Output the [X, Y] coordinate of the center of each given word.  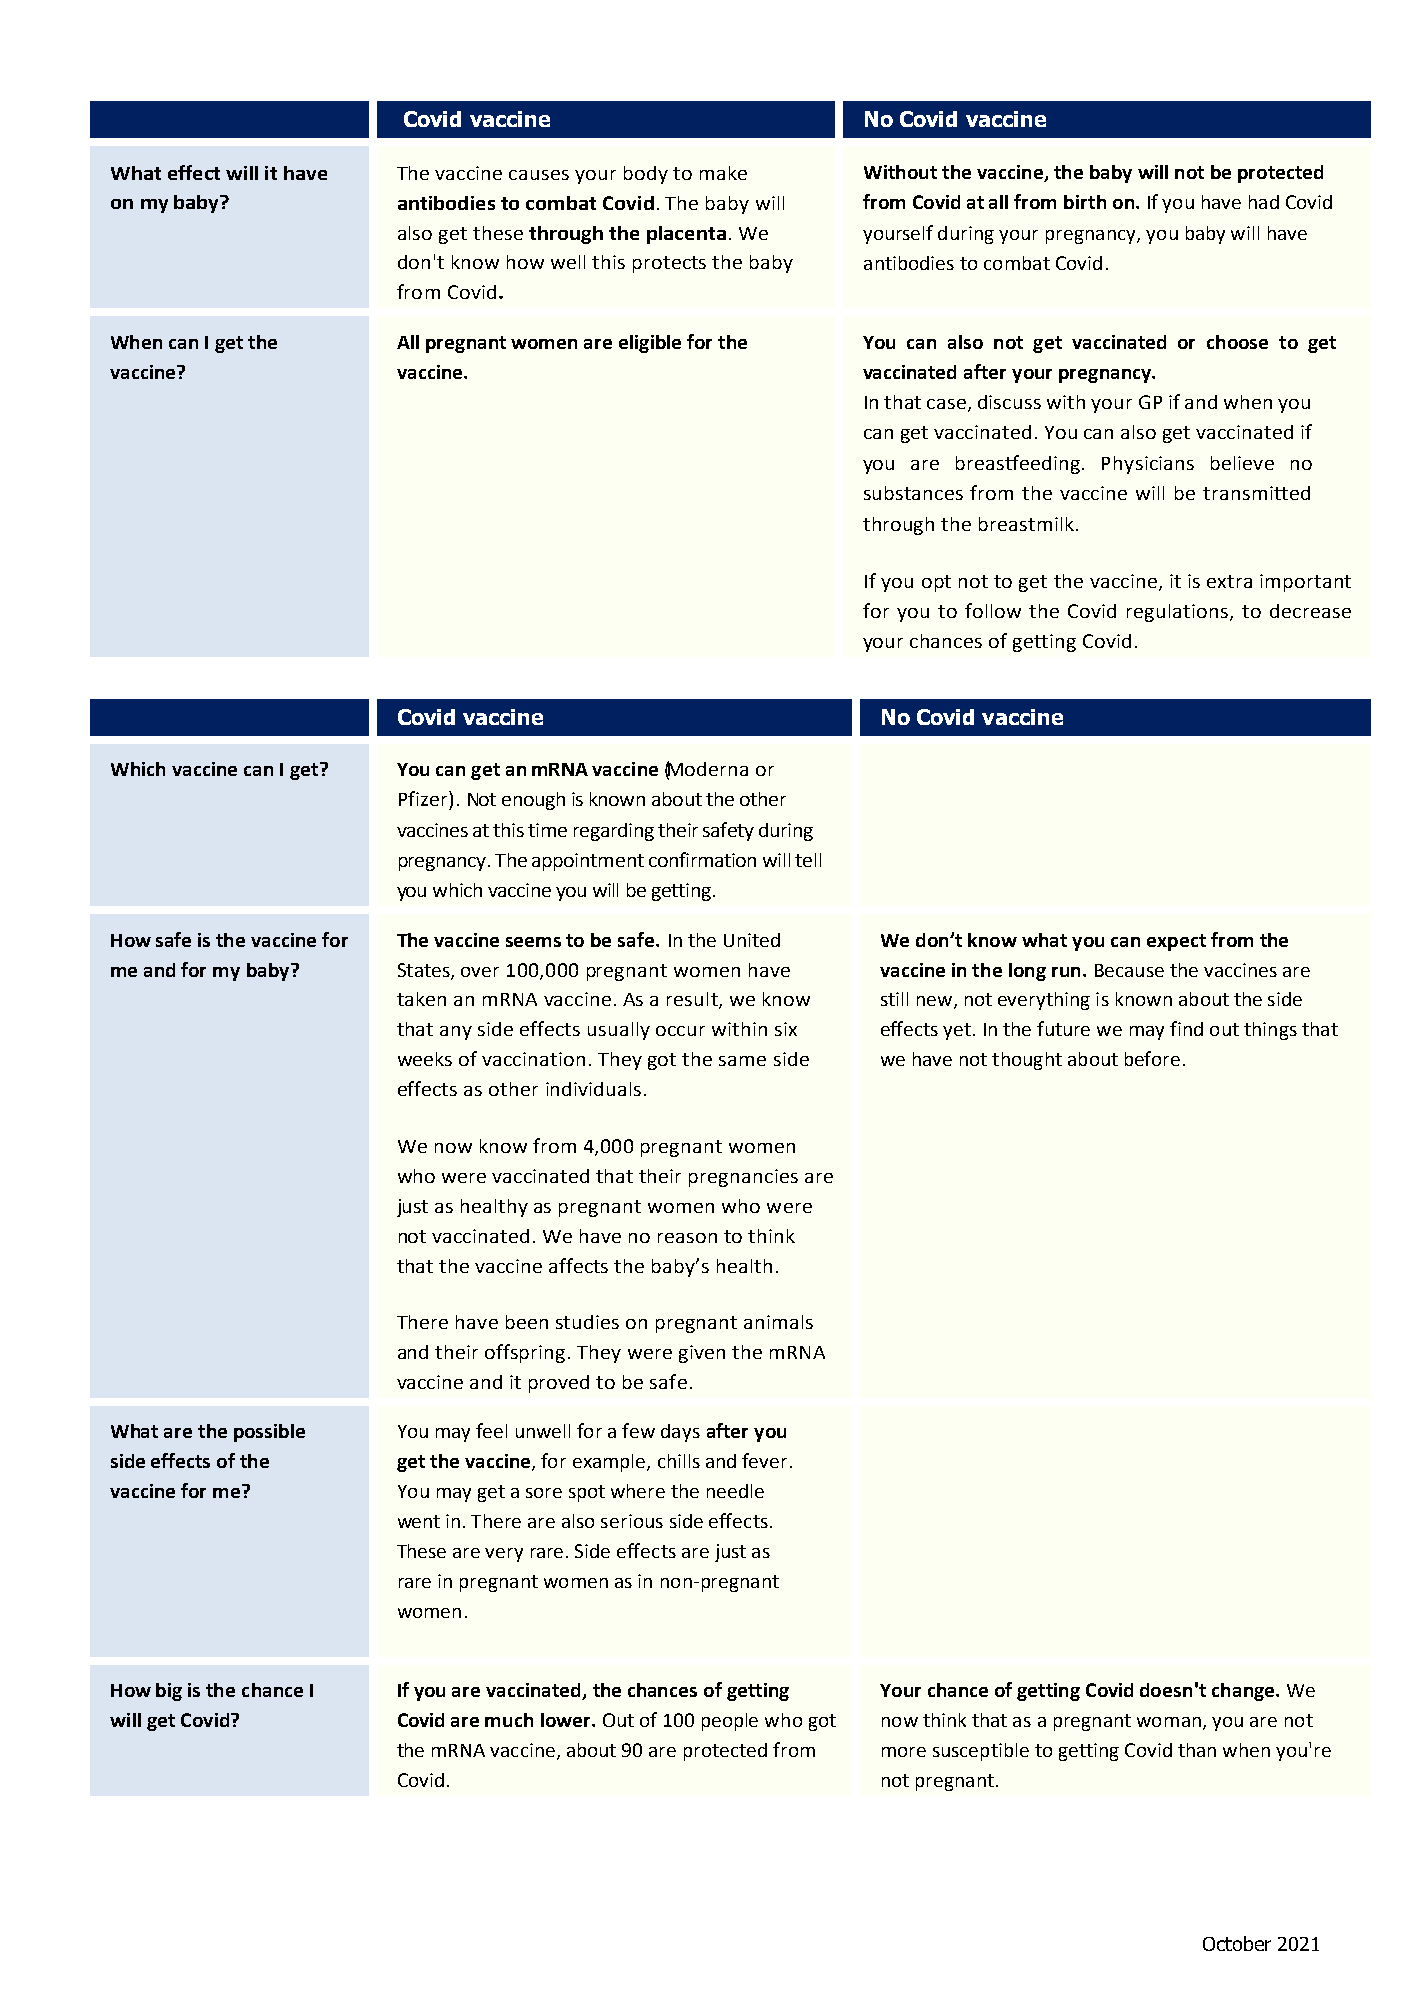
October [1237, 1943]
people [730, 1722]
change [1244, 1692]
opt [936, 583]
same [742, 1061]
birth [1085, 202]
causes [539, 175]
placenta [686, 235]
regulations [1179, 613]
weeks [425, 1059]
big [169, 1692]
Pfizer [424, 798]
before [1152, 1058]
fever [764, 1460]
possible [269, 1433]
